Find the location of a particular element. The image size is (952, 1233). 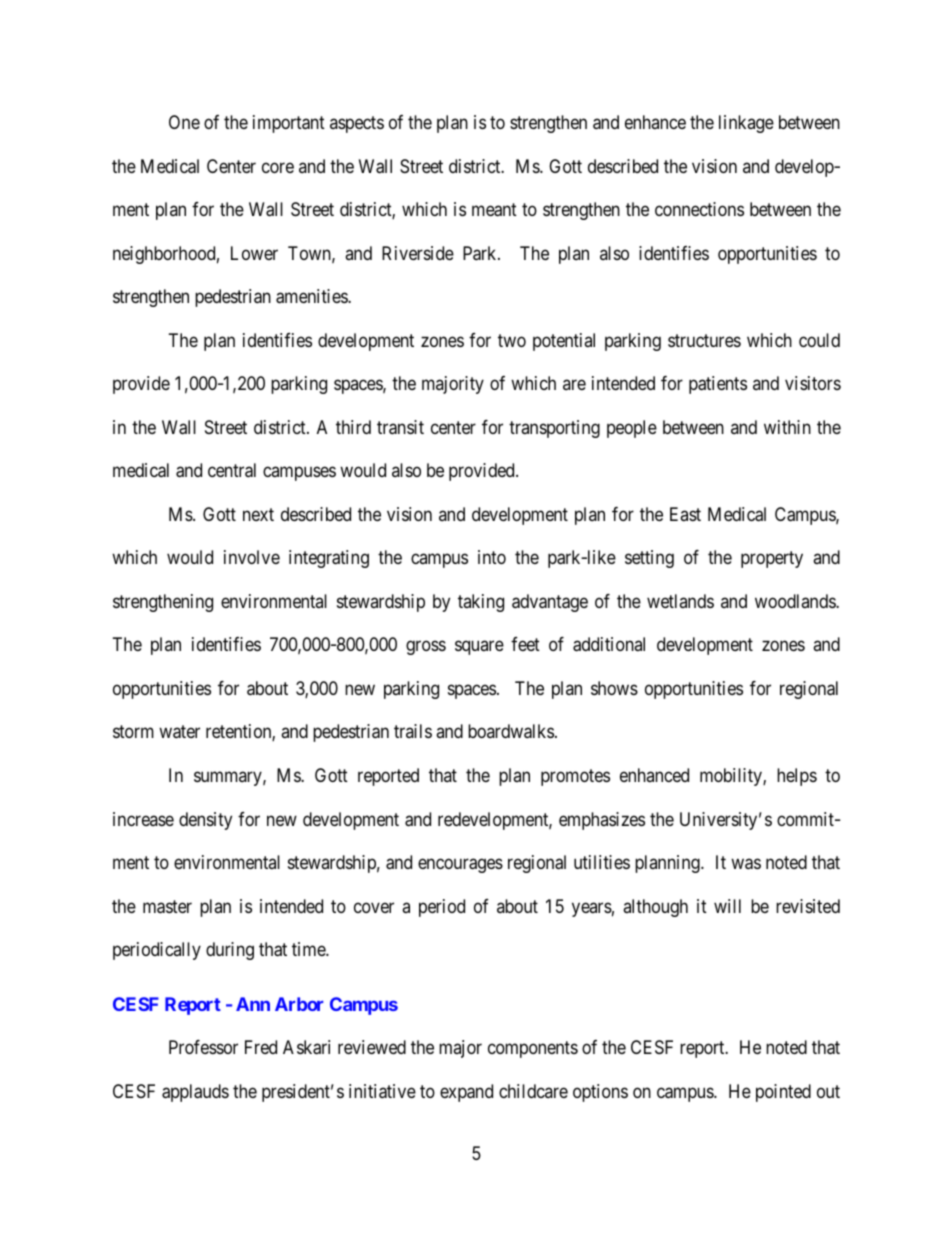

expand is located at coordinates (466, 1093).
